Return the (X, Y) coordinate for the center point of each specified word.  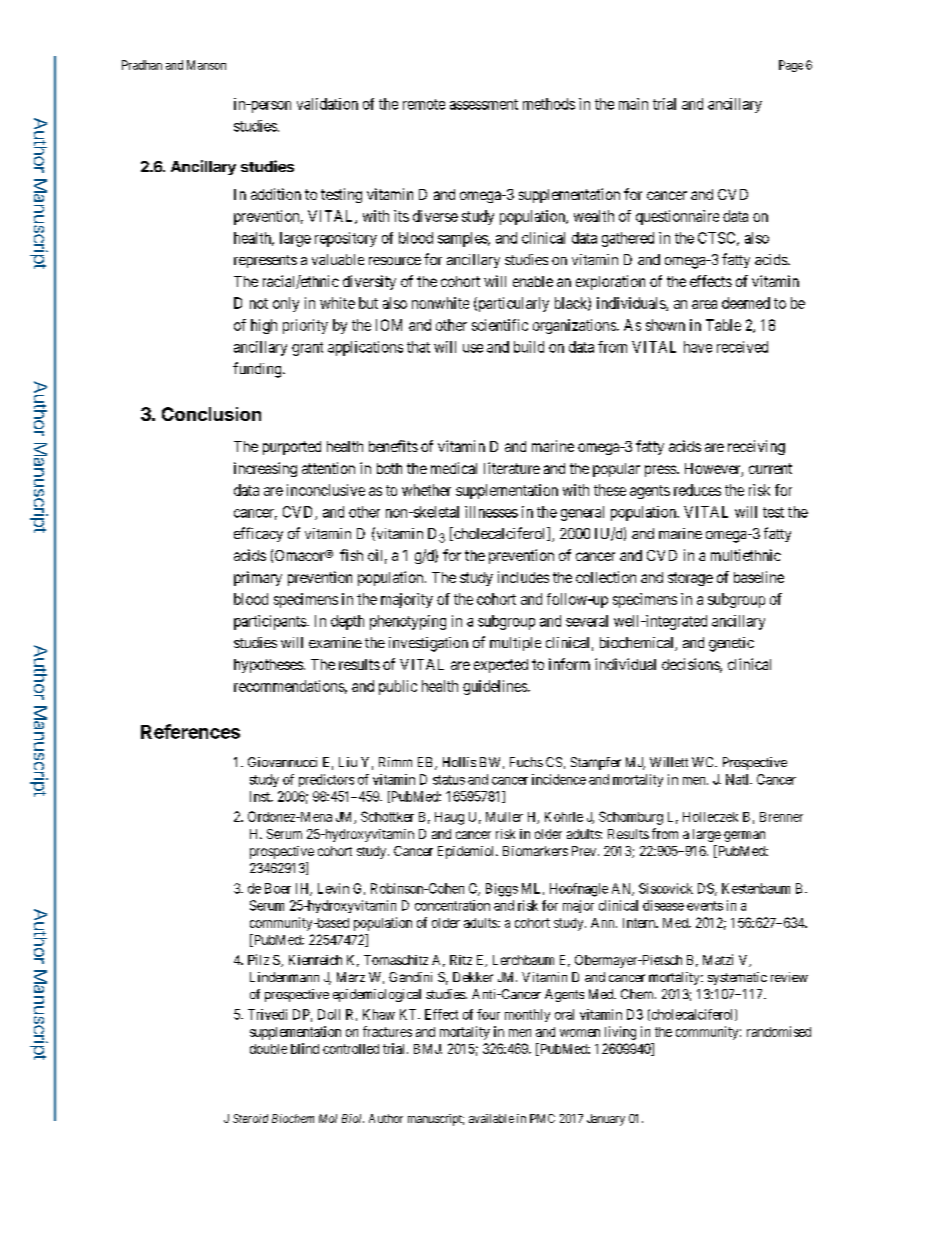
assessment (484, 104)
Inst (261, 796)
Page (791, 66)
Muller (504, 817)
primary (258, 578)
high (264, 326)
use (473, 348)
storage (690, 579)
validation (327, 104)
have (698, 347)
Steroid (250, 1118)
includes (523, 577)
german (744, 836)
